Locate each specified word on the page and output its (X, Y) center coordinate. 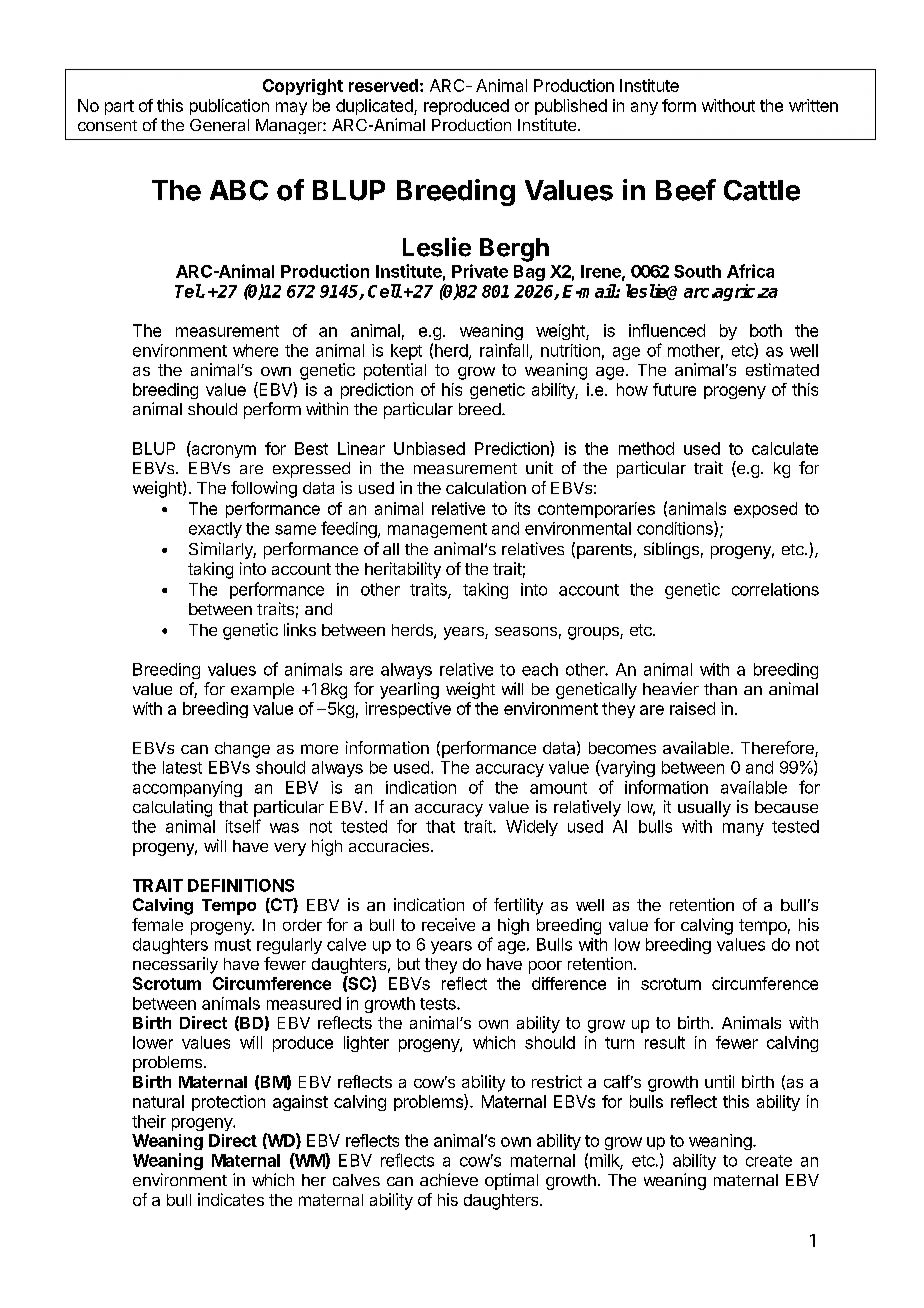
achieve (449, 1179)
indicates (231, 1199)
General (219, 125)
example (262, 691)
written (813, 105)
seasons (526, 631)
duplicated (375, 107)
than (720, 689)
